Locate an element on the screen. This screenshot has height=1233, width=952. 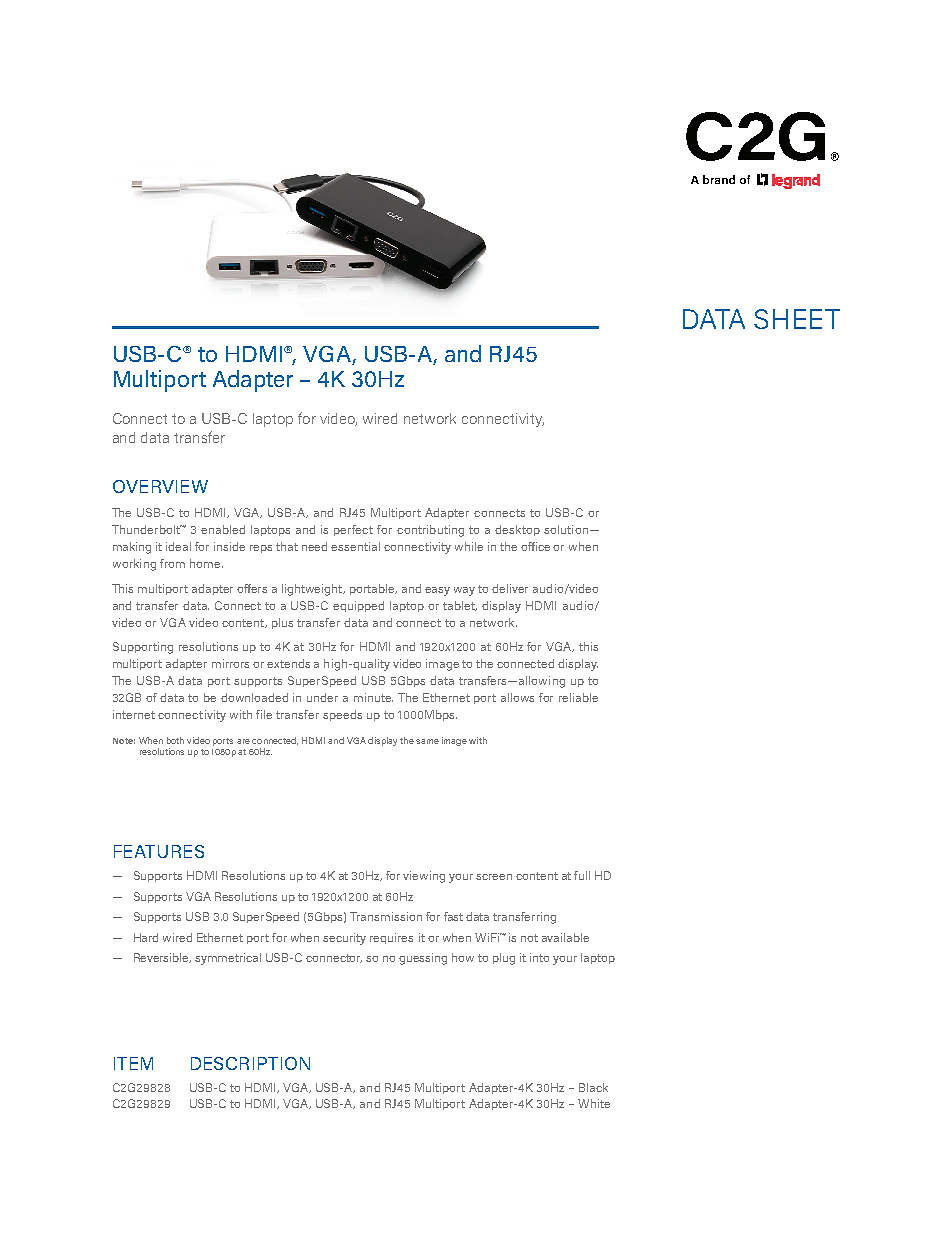
OVERVIEW is located at coordinates (160, 486).
